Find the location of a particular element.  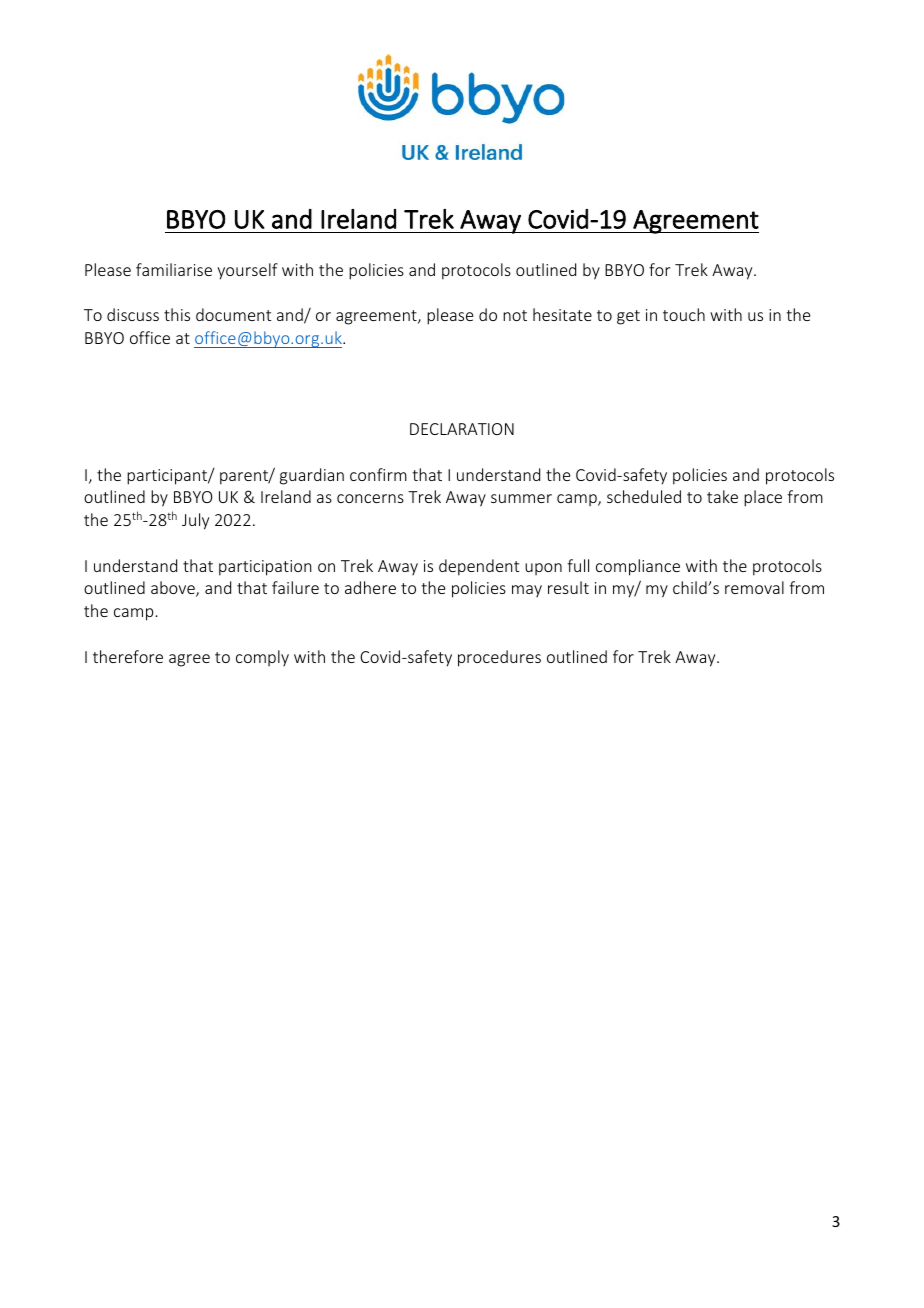

take is located at coordinates (722, 496).
